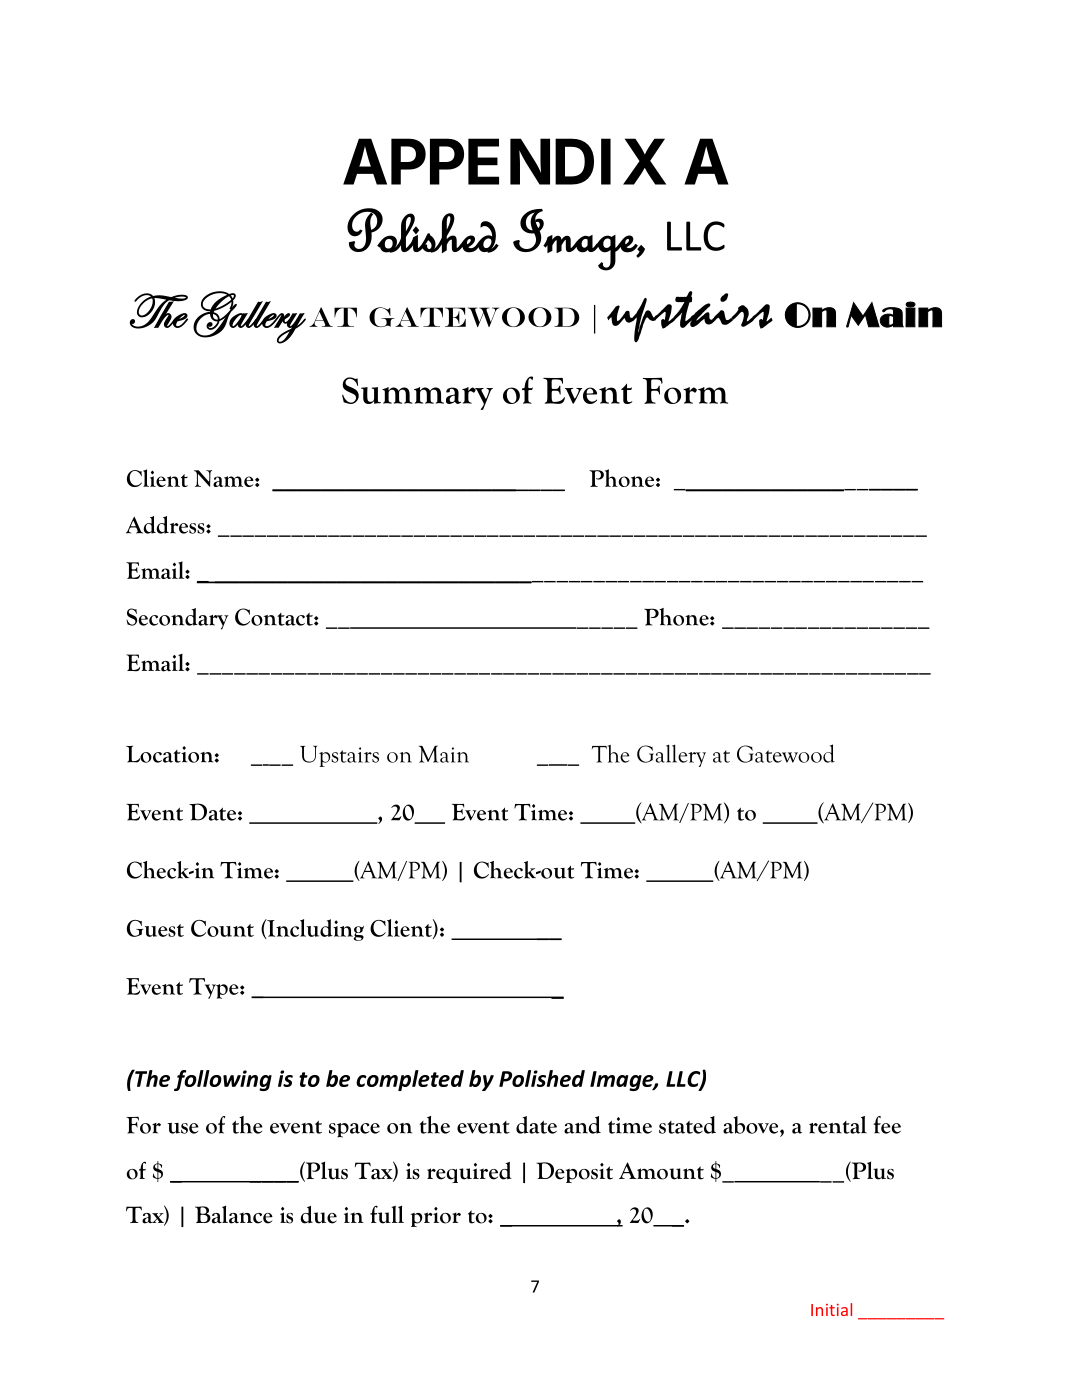  I want to click on Form, so click(685, 390).
